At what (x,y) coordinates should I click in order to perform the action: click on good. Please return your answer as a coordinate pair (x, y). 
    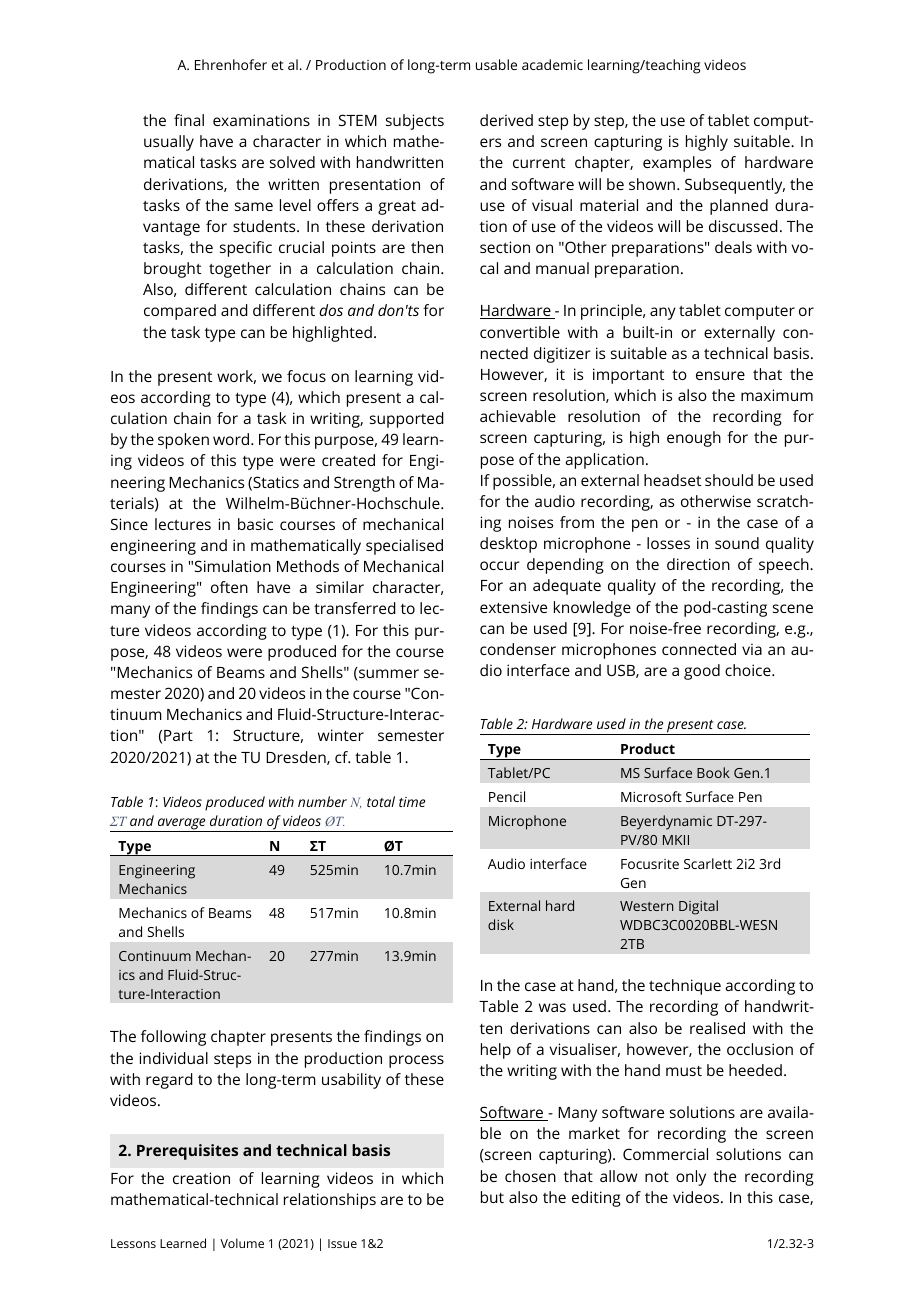
    Looking at the image, I should click on (702, 672).
